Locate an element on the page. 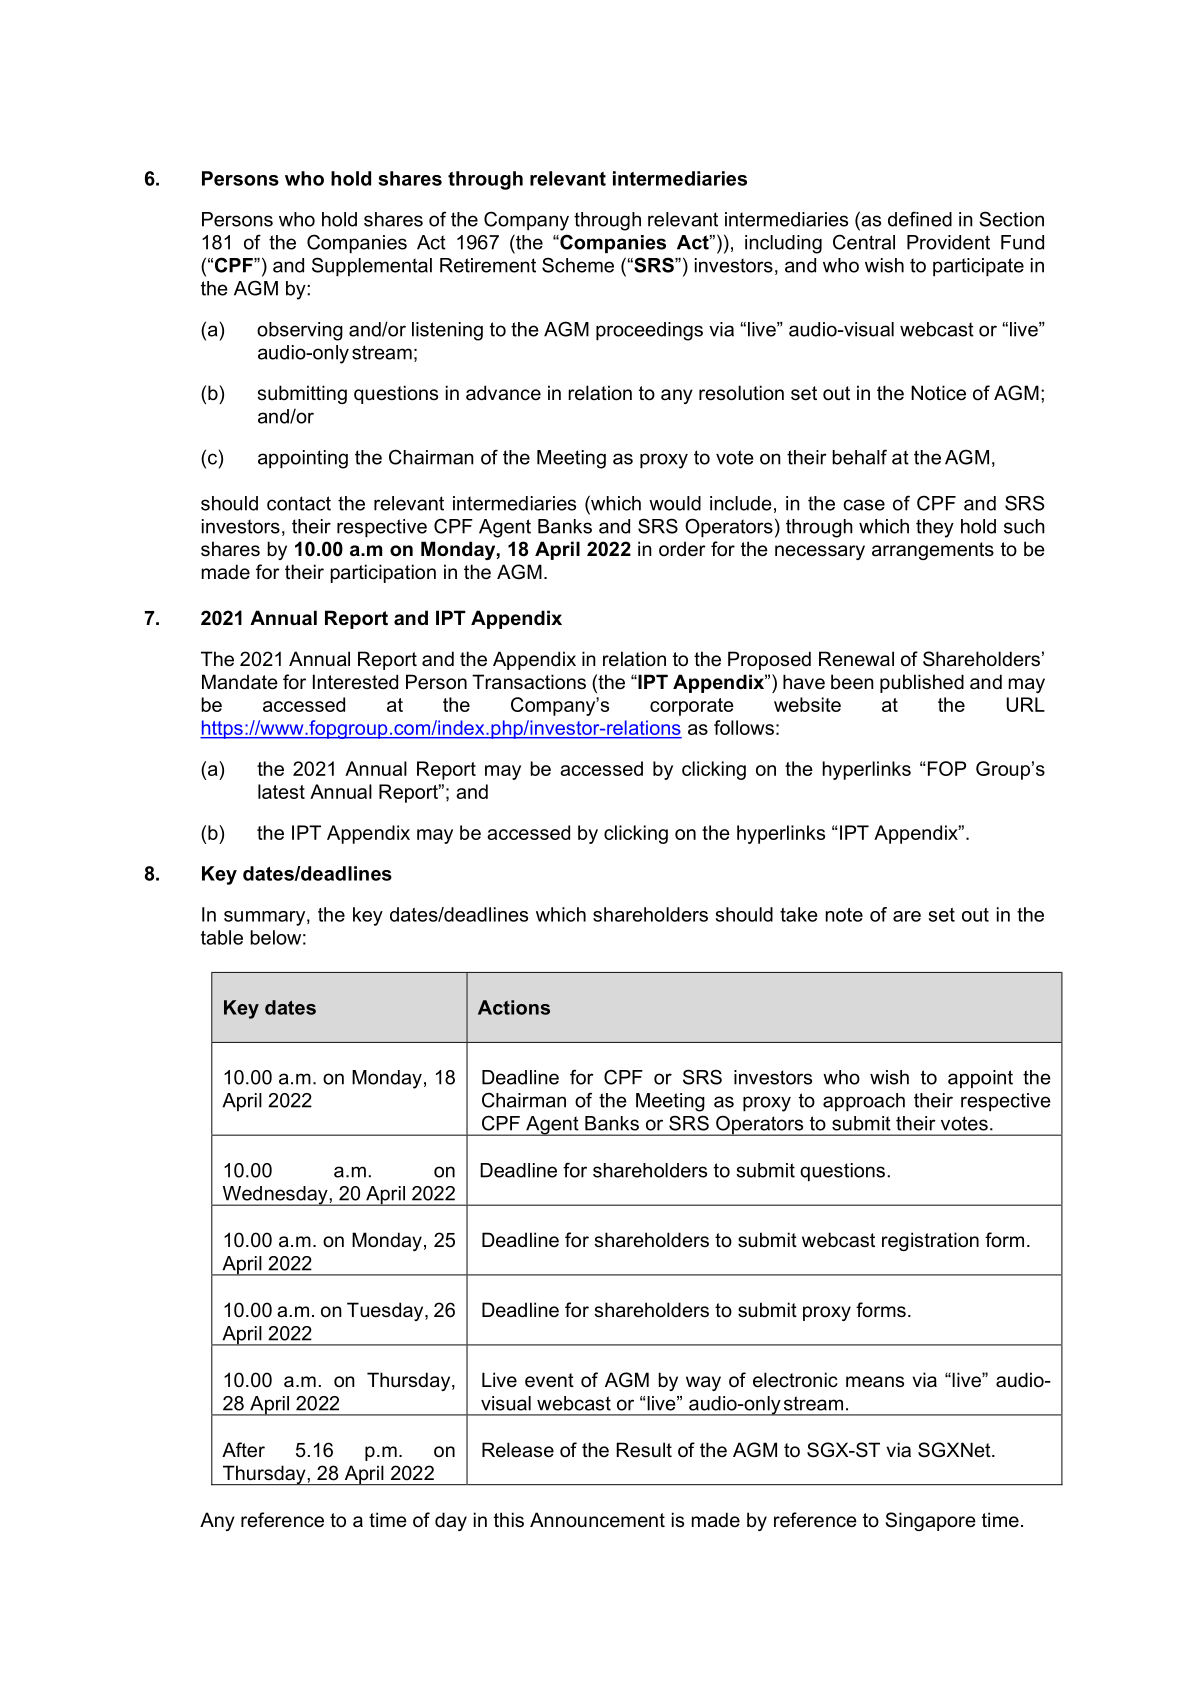  Interested is located at coordinates (355, 682).
